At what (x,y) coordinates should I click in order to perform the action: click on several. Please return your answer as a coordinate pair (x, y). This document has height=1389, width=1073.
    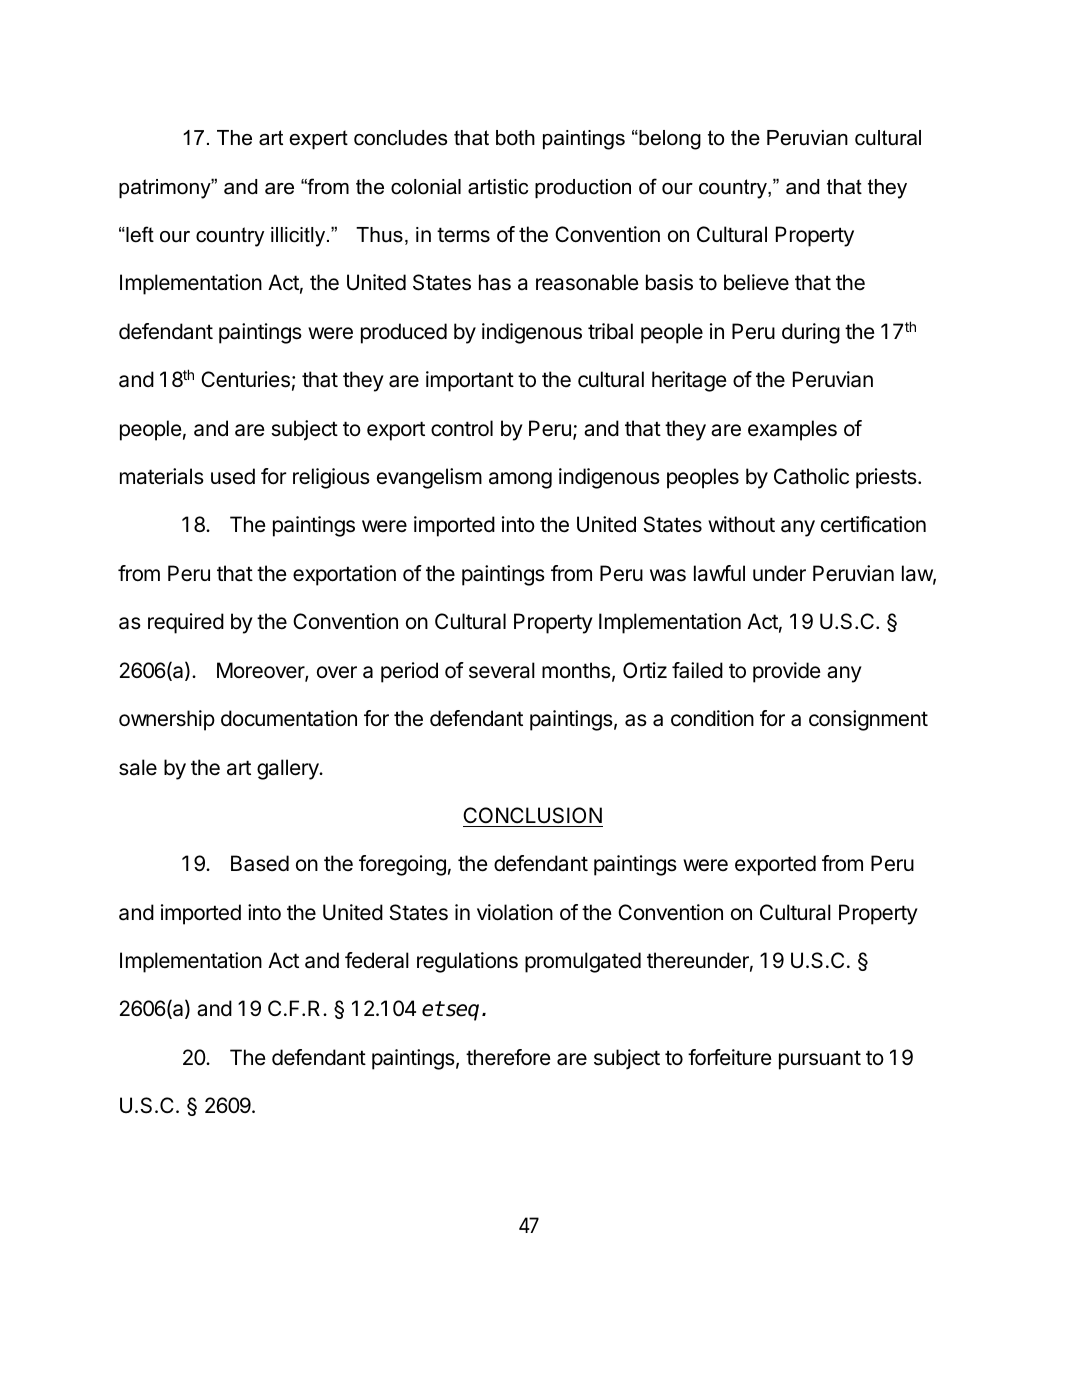
    Looking at the image, I should click on (502, 670).
